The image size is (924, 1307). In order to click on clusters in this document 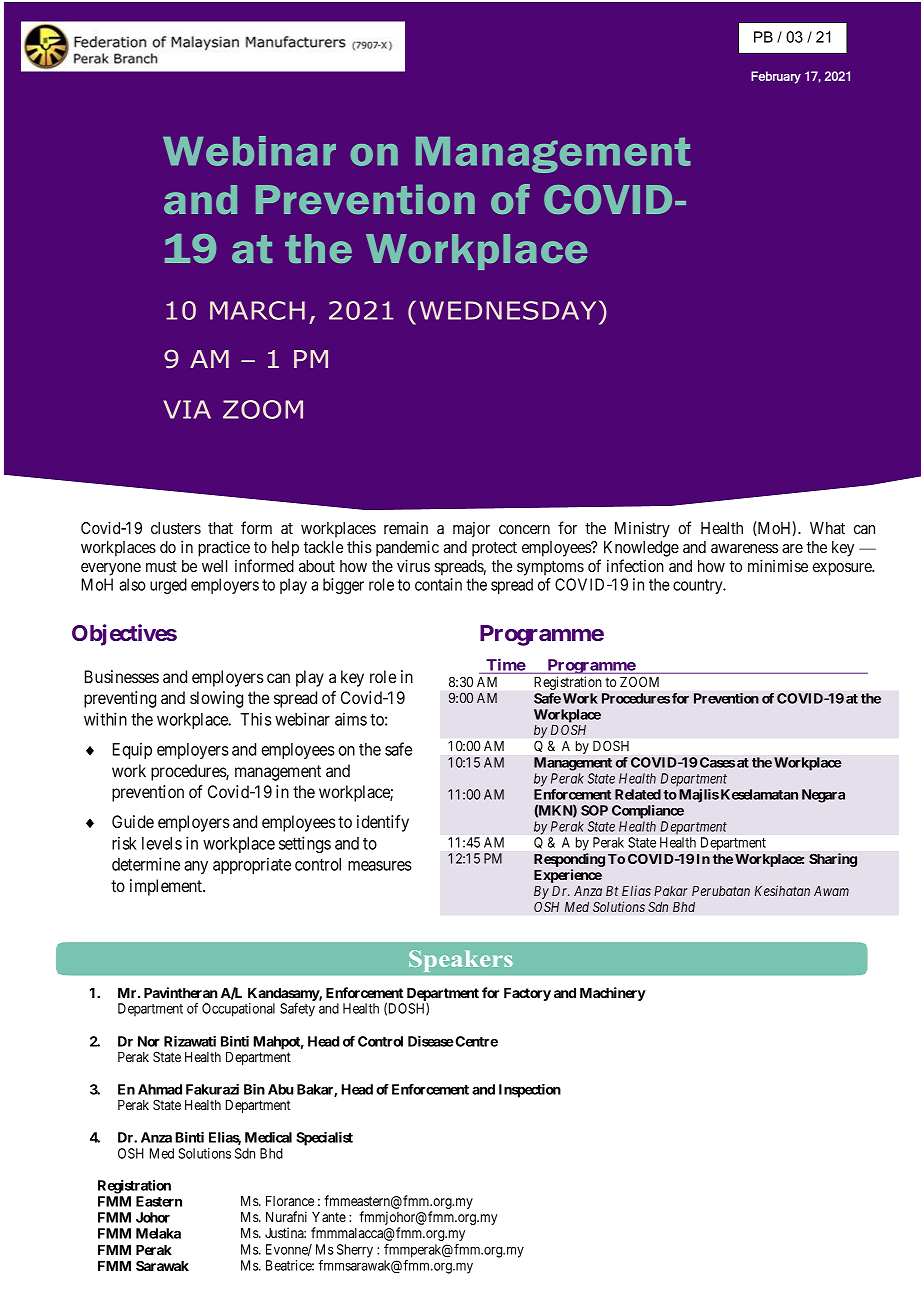, I will do `click(176, 528)`.
